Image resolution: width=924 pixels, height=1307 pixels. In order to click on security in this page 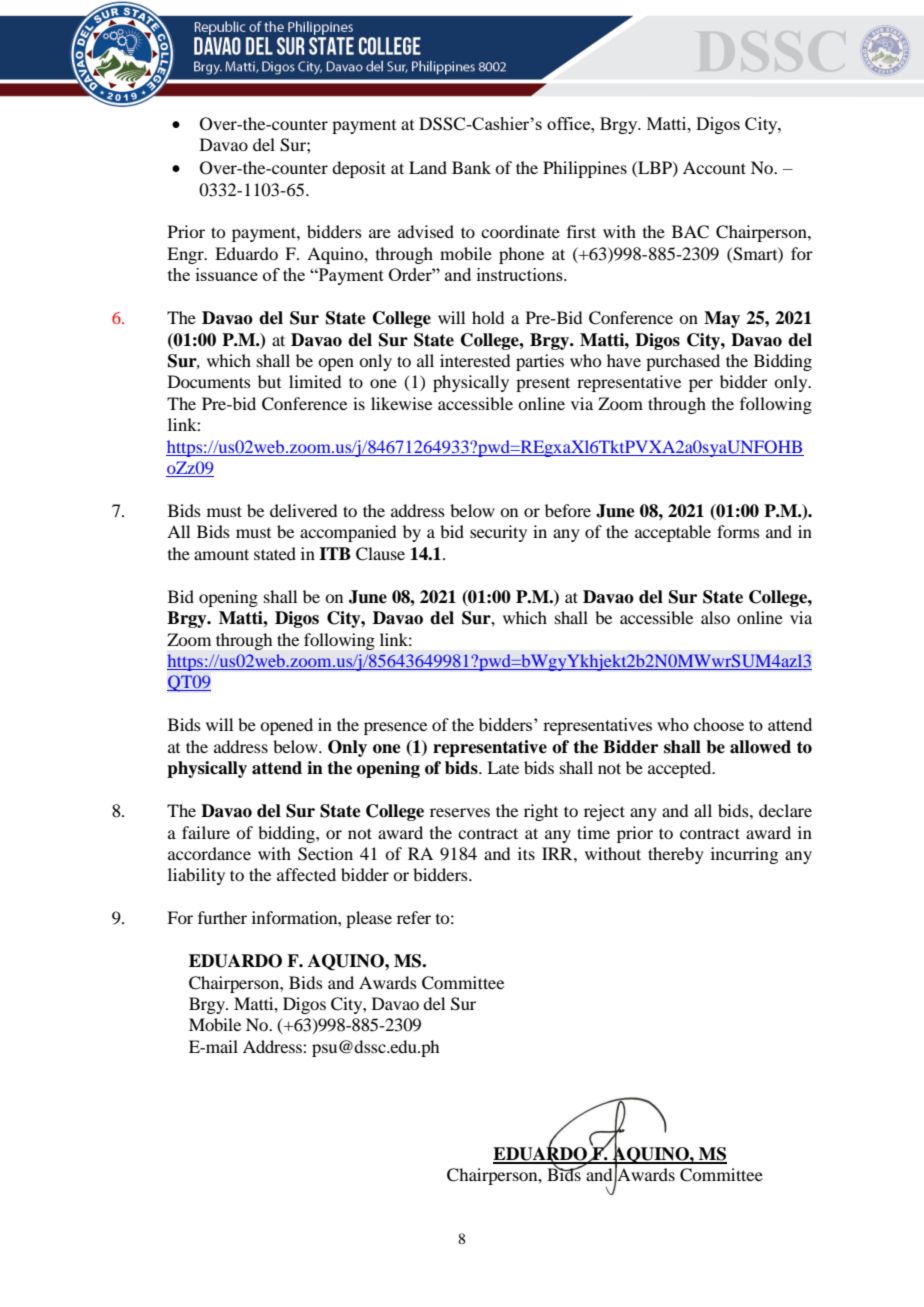, I will do `click(498, 533)`.
